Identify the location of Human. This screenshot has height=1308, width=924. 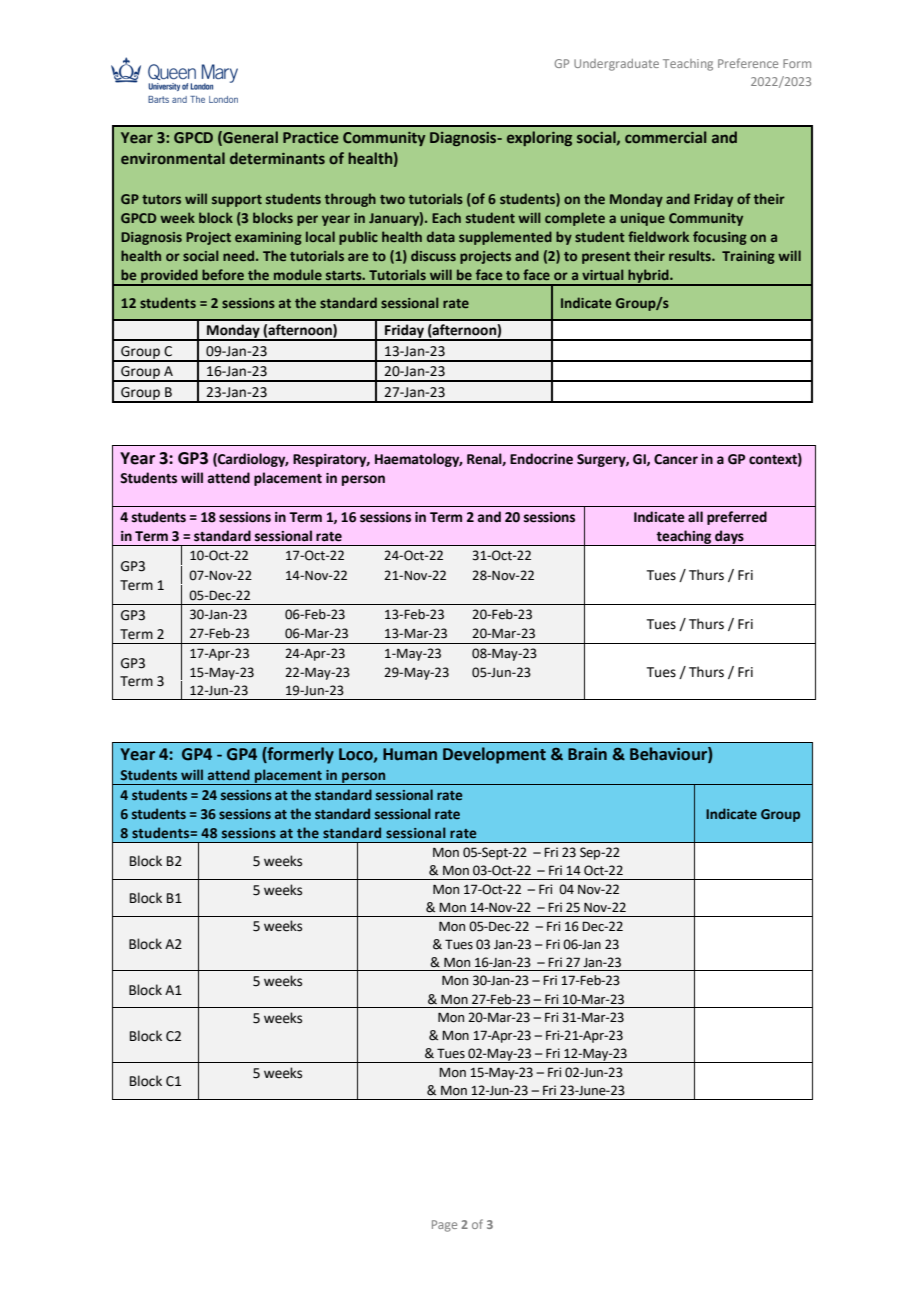
(410, 754).
